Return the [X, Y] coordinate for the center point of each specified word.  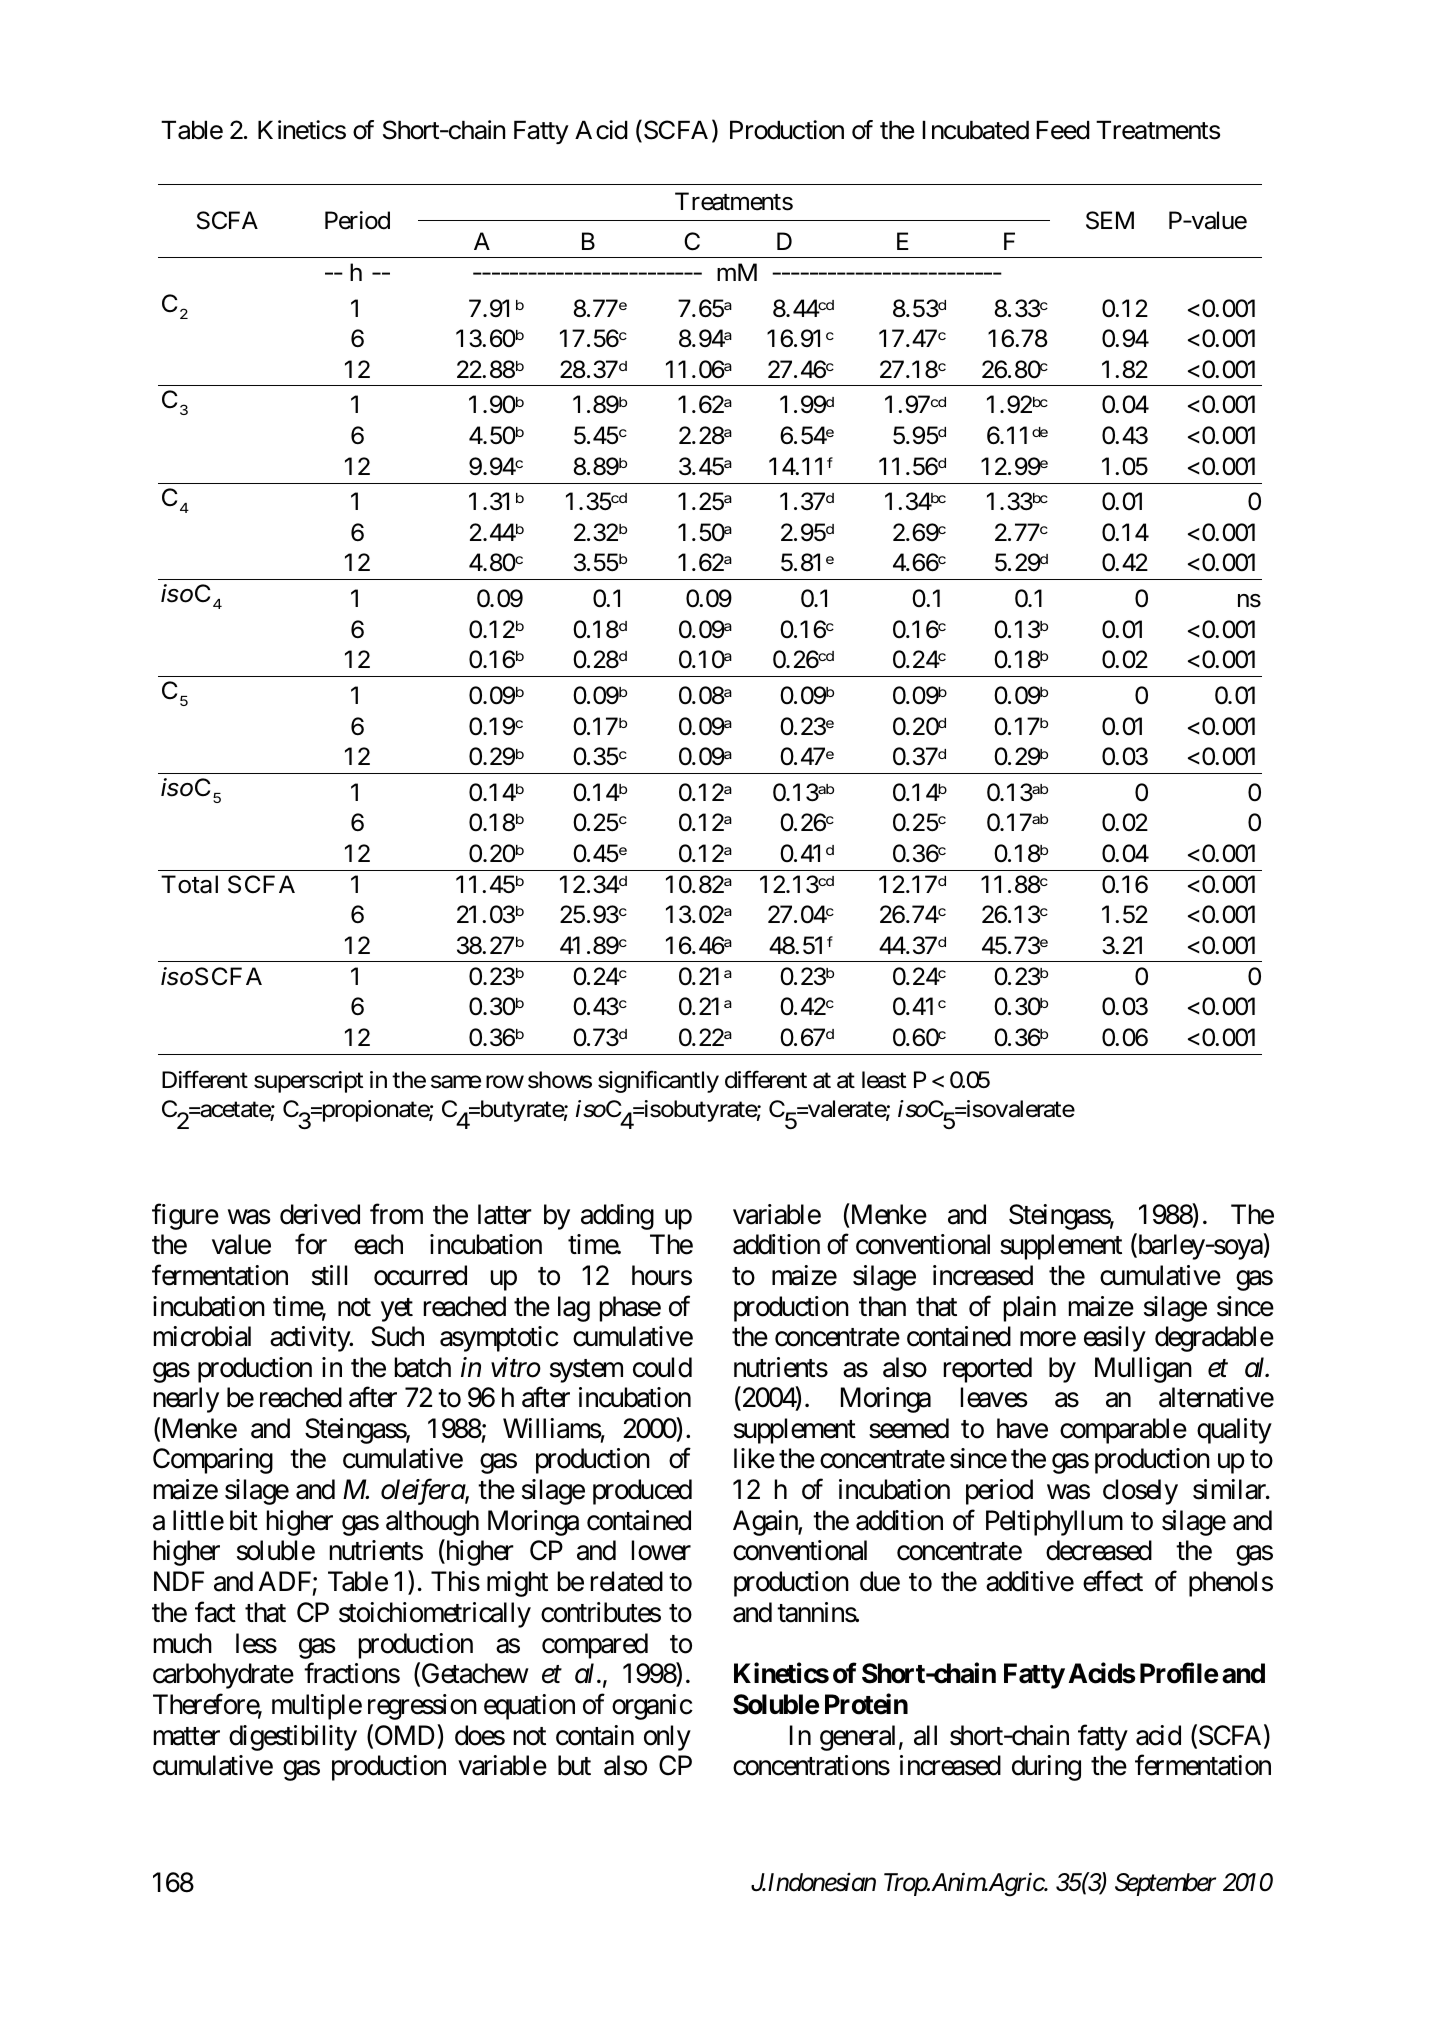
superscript [309, 1082]
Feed [1063, 130]
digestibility [293, 1738]
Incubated [975, 130]
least [884, 1080]
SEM [1110, 220]
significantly [658, 1081]
